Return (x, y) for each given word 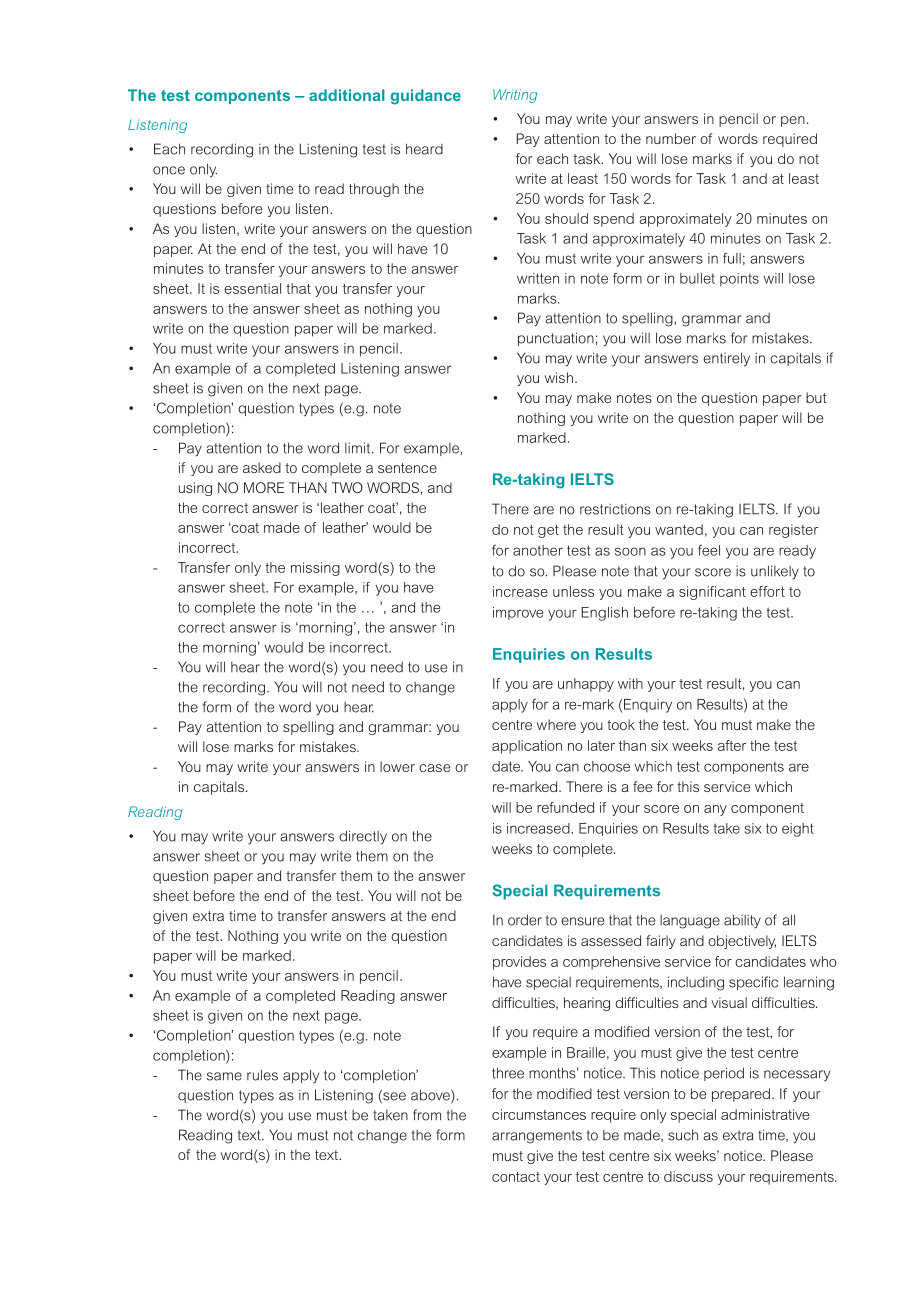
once (169, 170)
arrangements (537, 1137)
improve (518, 613)
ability (742, 921)
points (739, 280)
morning (229, 649)
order (525, 920)
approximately (639, 240)
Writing (515, 96)
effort (767, 591)
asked (262, 467)
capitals (220, 788)
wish (559, 377)
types (256, 1097)
